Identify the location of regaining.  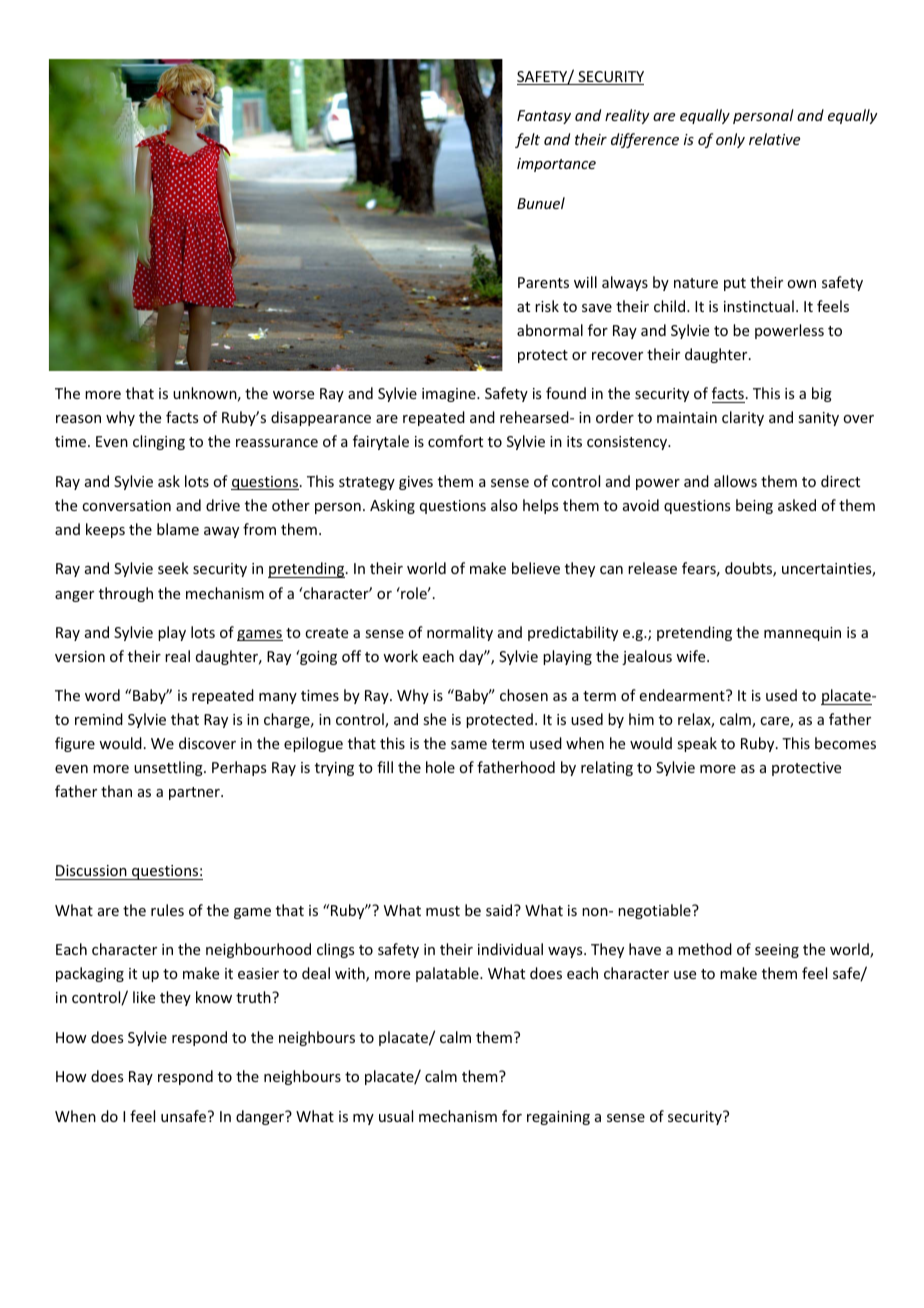
(558, 1118).
